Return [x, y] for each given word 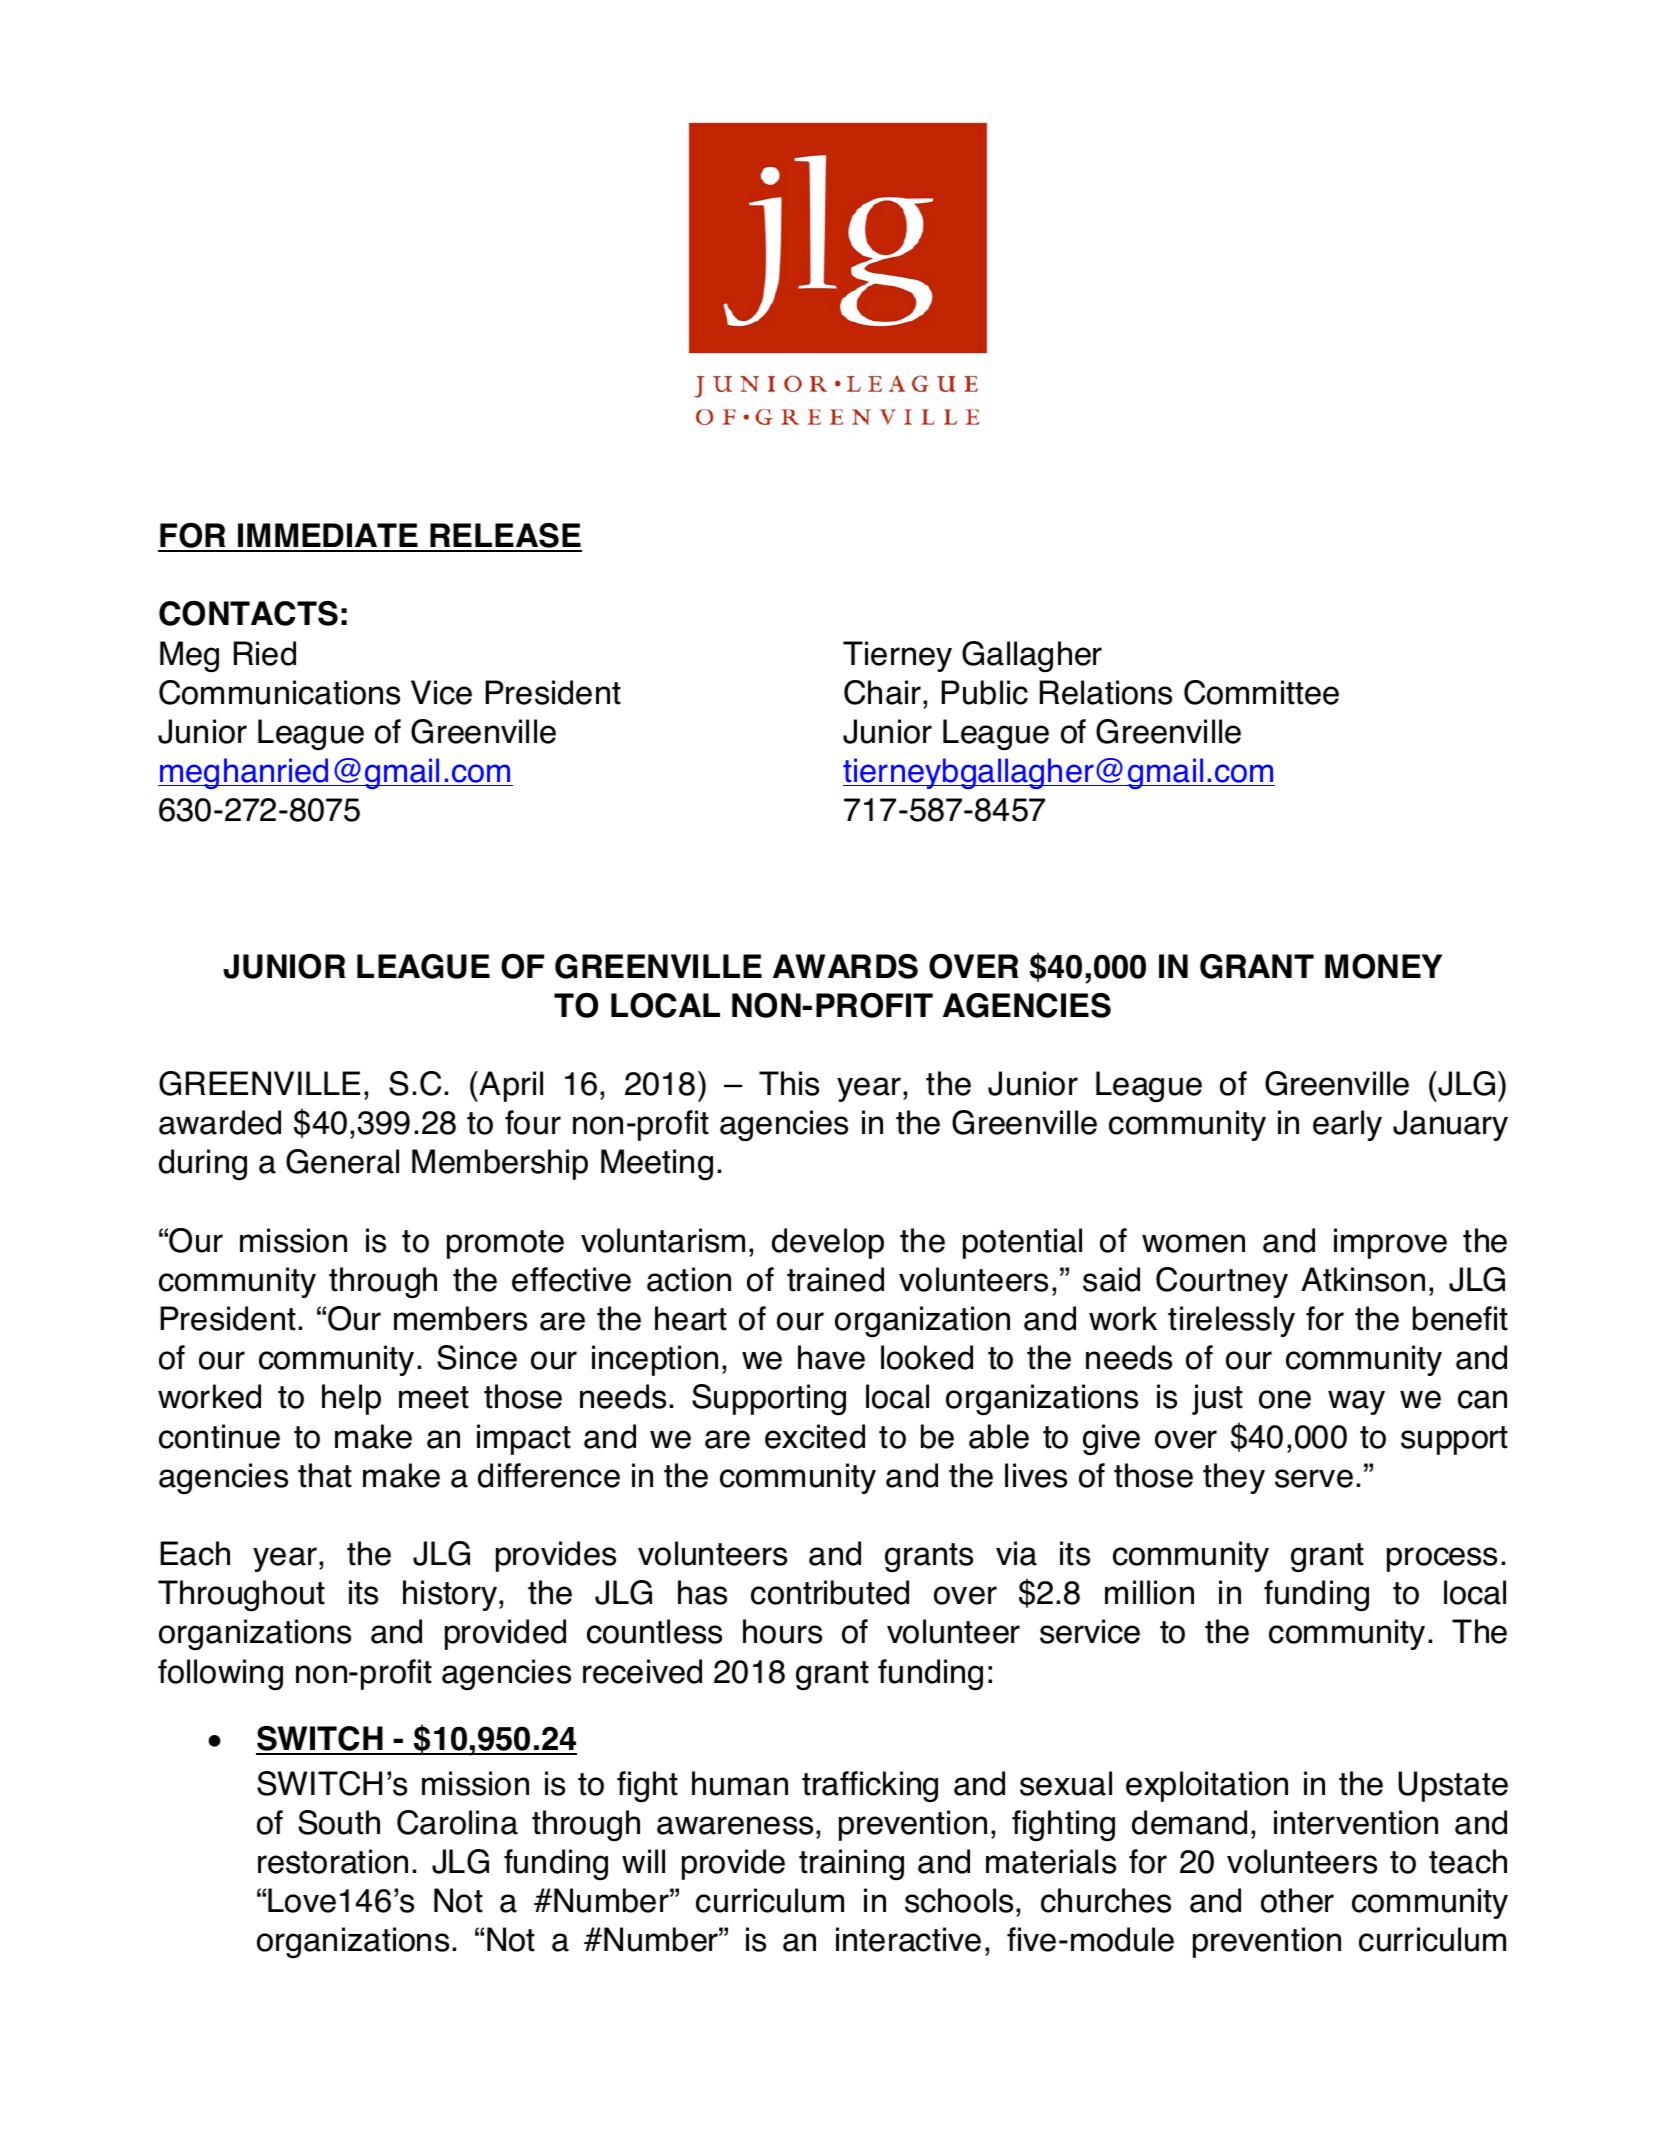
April [511, 1086]
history [451, 1595]
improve [1390, 1243]
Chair [884, 692]
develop [828, 1243]
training [851, 1864]
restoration [333, 1861]
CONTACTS [248, 613]
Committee [1261, 692]
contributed [830, 1592]
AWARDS [845, 966]
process [1442, 1559]
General [342, 1161]
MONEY [1383, 966]
